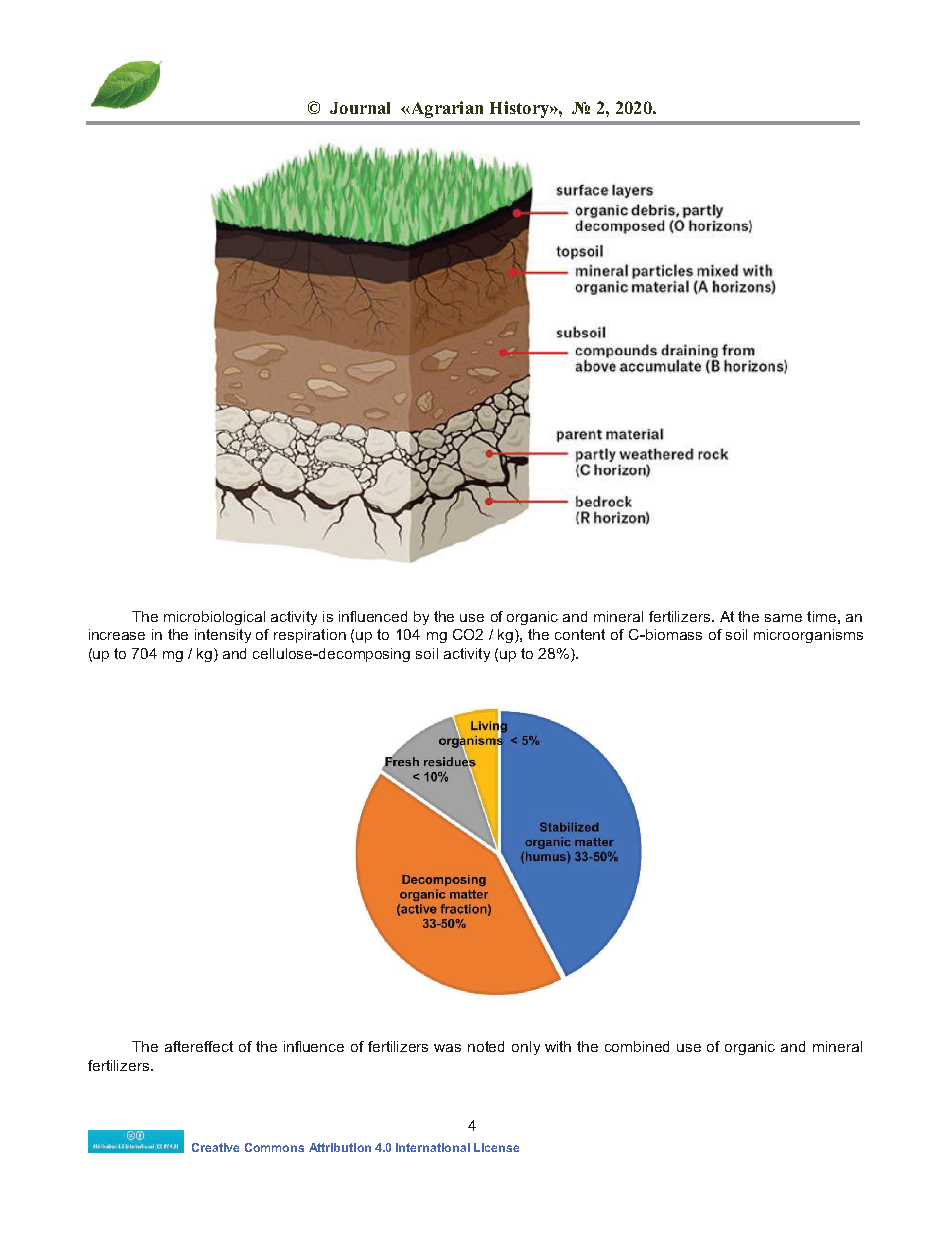  Describe the element at coordinates (433, 1147) in the screenshot. I see `International` at that location.
